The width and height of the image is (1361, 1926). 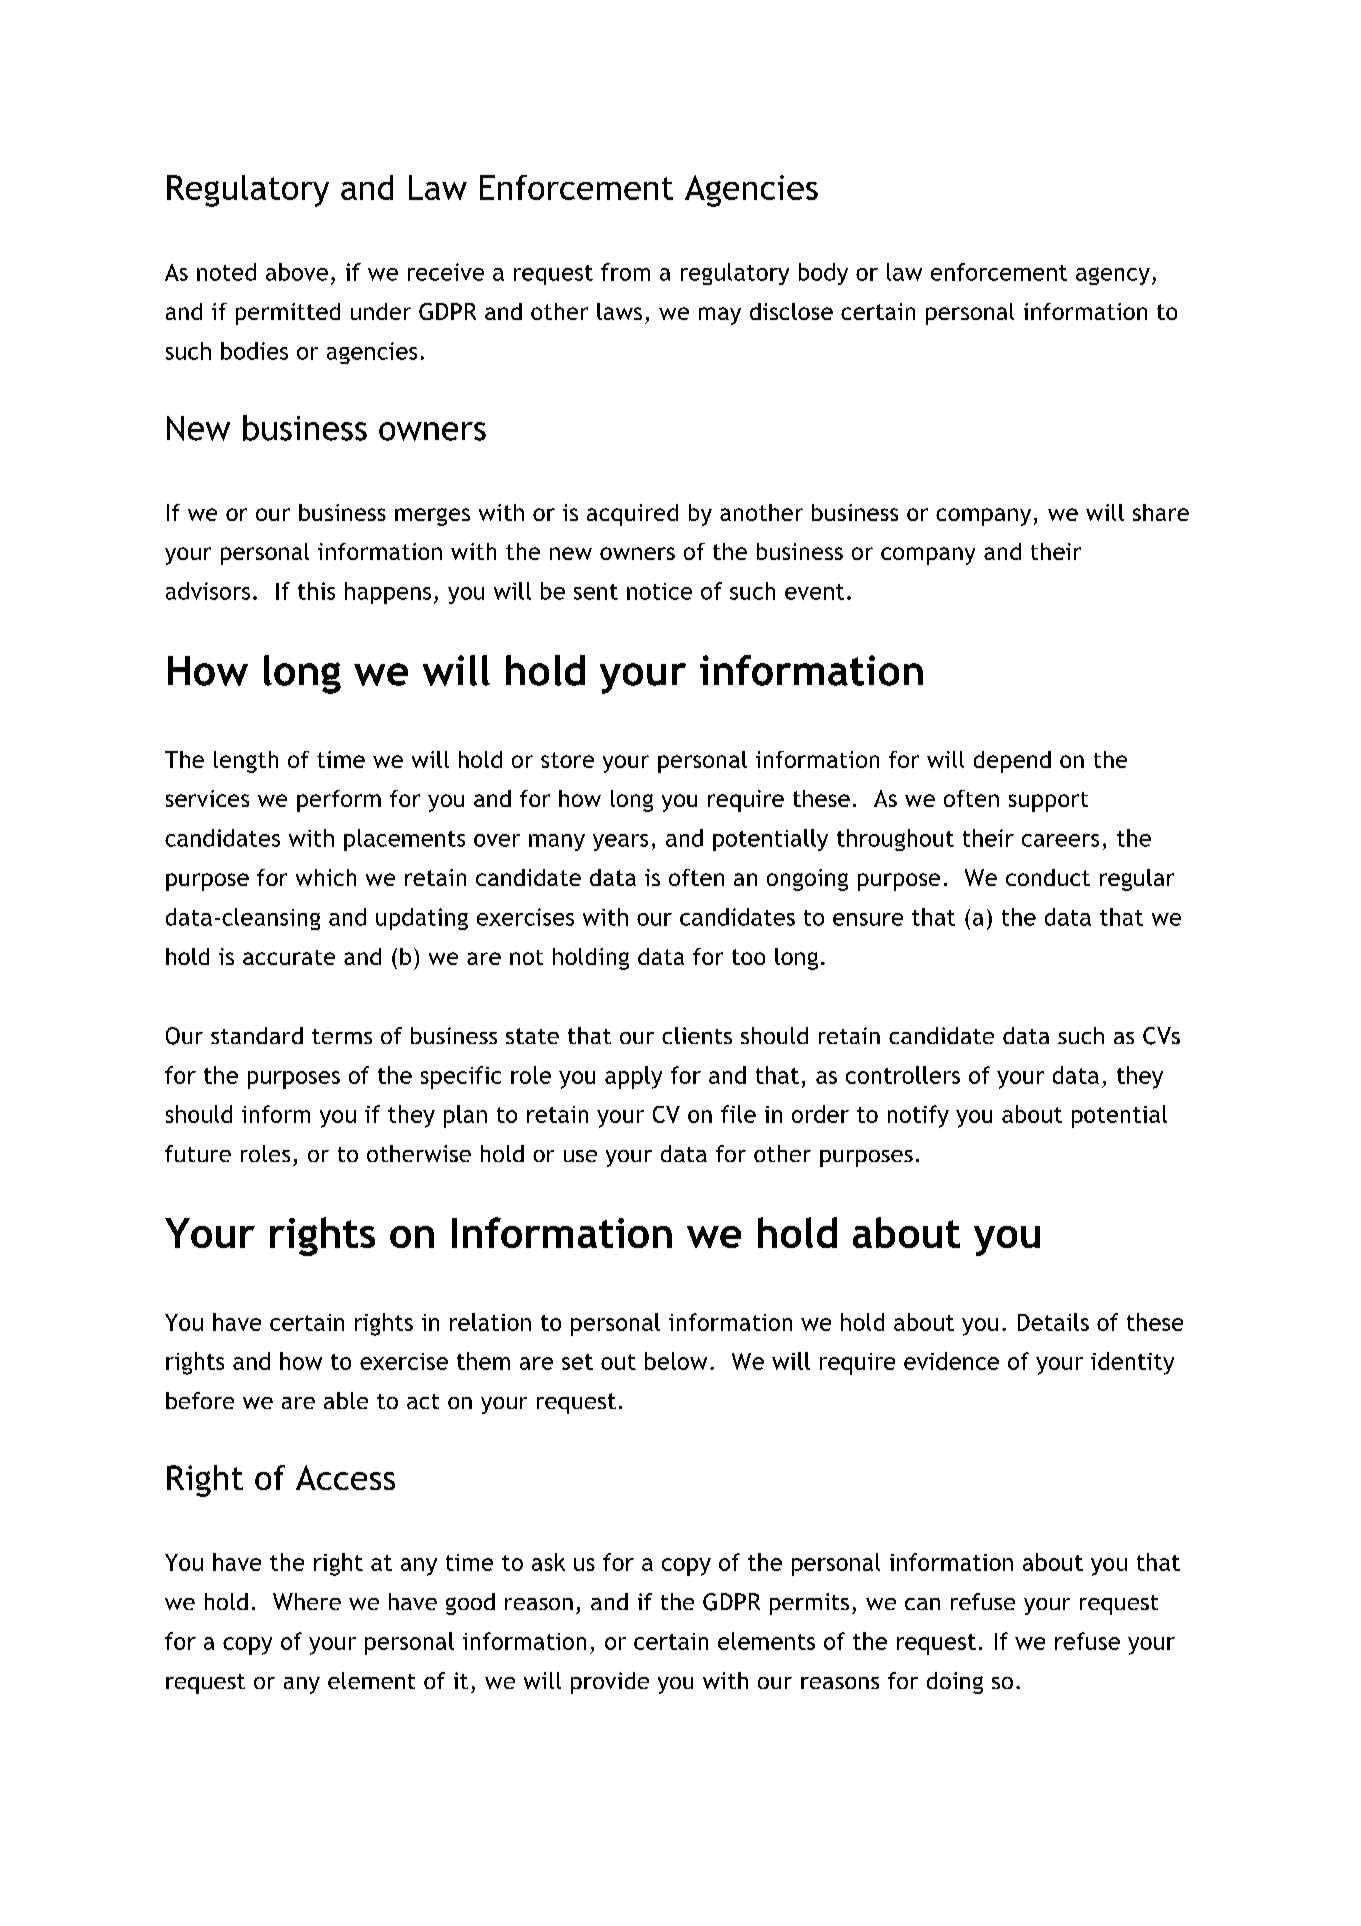 I want to click on notice, so click(x=659, y=591).
